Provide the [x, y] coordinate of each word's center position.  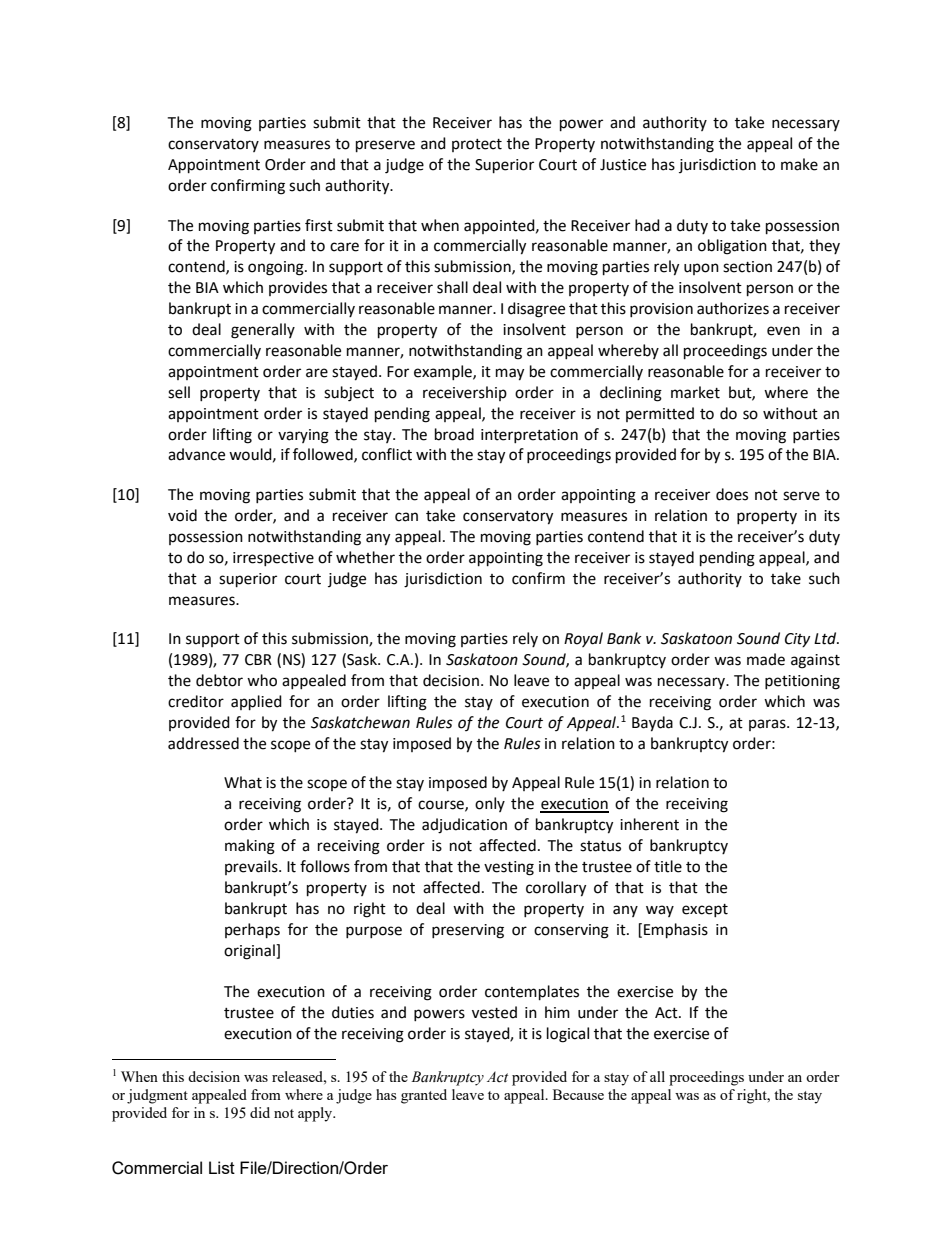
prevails [252, 867]
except [705, 910]
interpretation [529, 436]
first [319, 225]
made [766, 659]
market [695, 392]
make [799, 164]
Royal [583, 639]
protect [477, 145]
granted [424, 1096]
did [260, 1112]
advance [196, 454]
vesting [509, 868]
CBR [258, 660]
